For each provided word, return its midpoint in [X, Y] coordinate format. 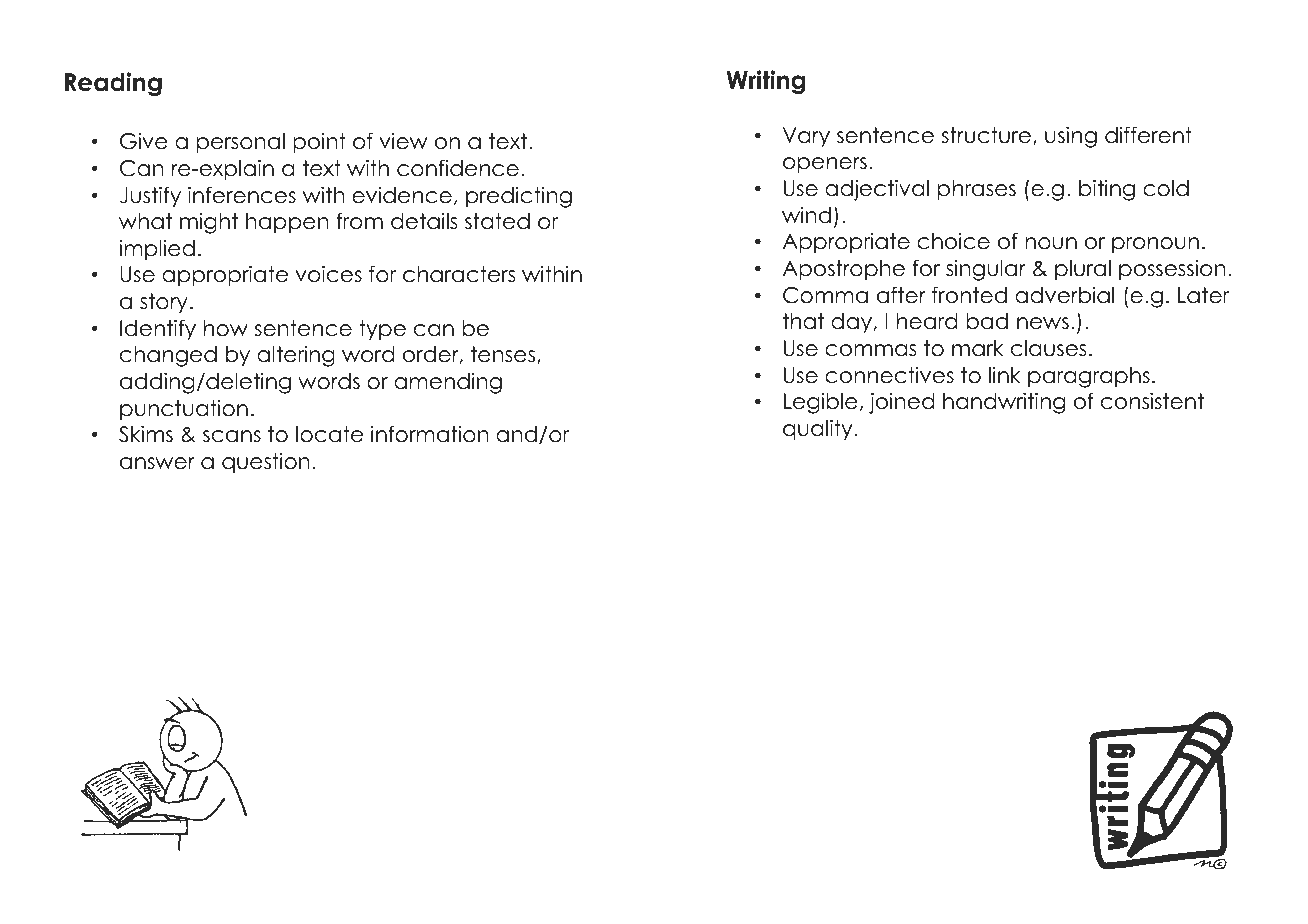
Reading [113, 84]
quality [819, 430]
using [1071, 137]
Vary [806, 137]
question [266, 463]
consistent [1152, 401]
